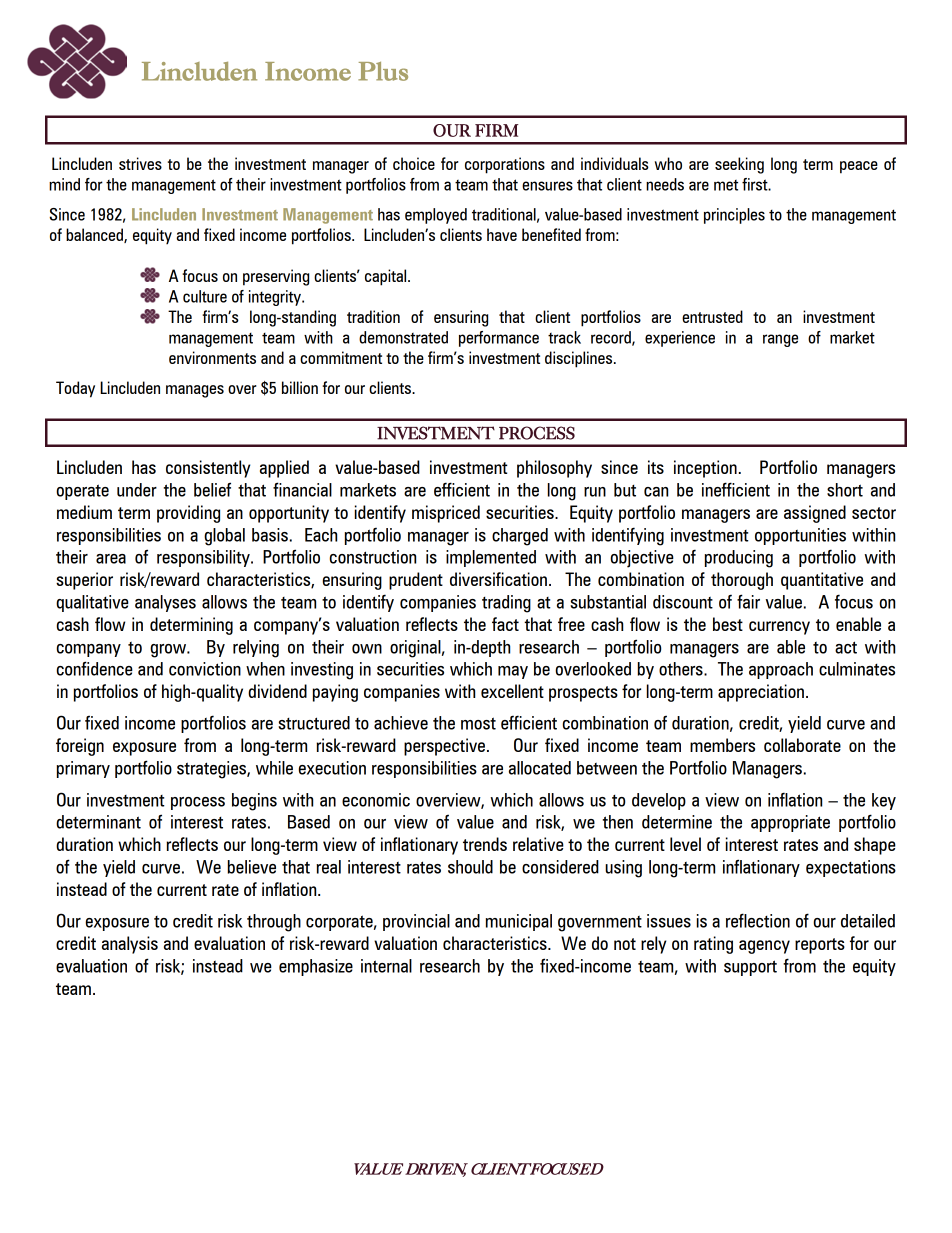 The height and width of the page is (1233, 952). Describe the element at coordinates (764, 947) in the page. I see `agency` at that location.
